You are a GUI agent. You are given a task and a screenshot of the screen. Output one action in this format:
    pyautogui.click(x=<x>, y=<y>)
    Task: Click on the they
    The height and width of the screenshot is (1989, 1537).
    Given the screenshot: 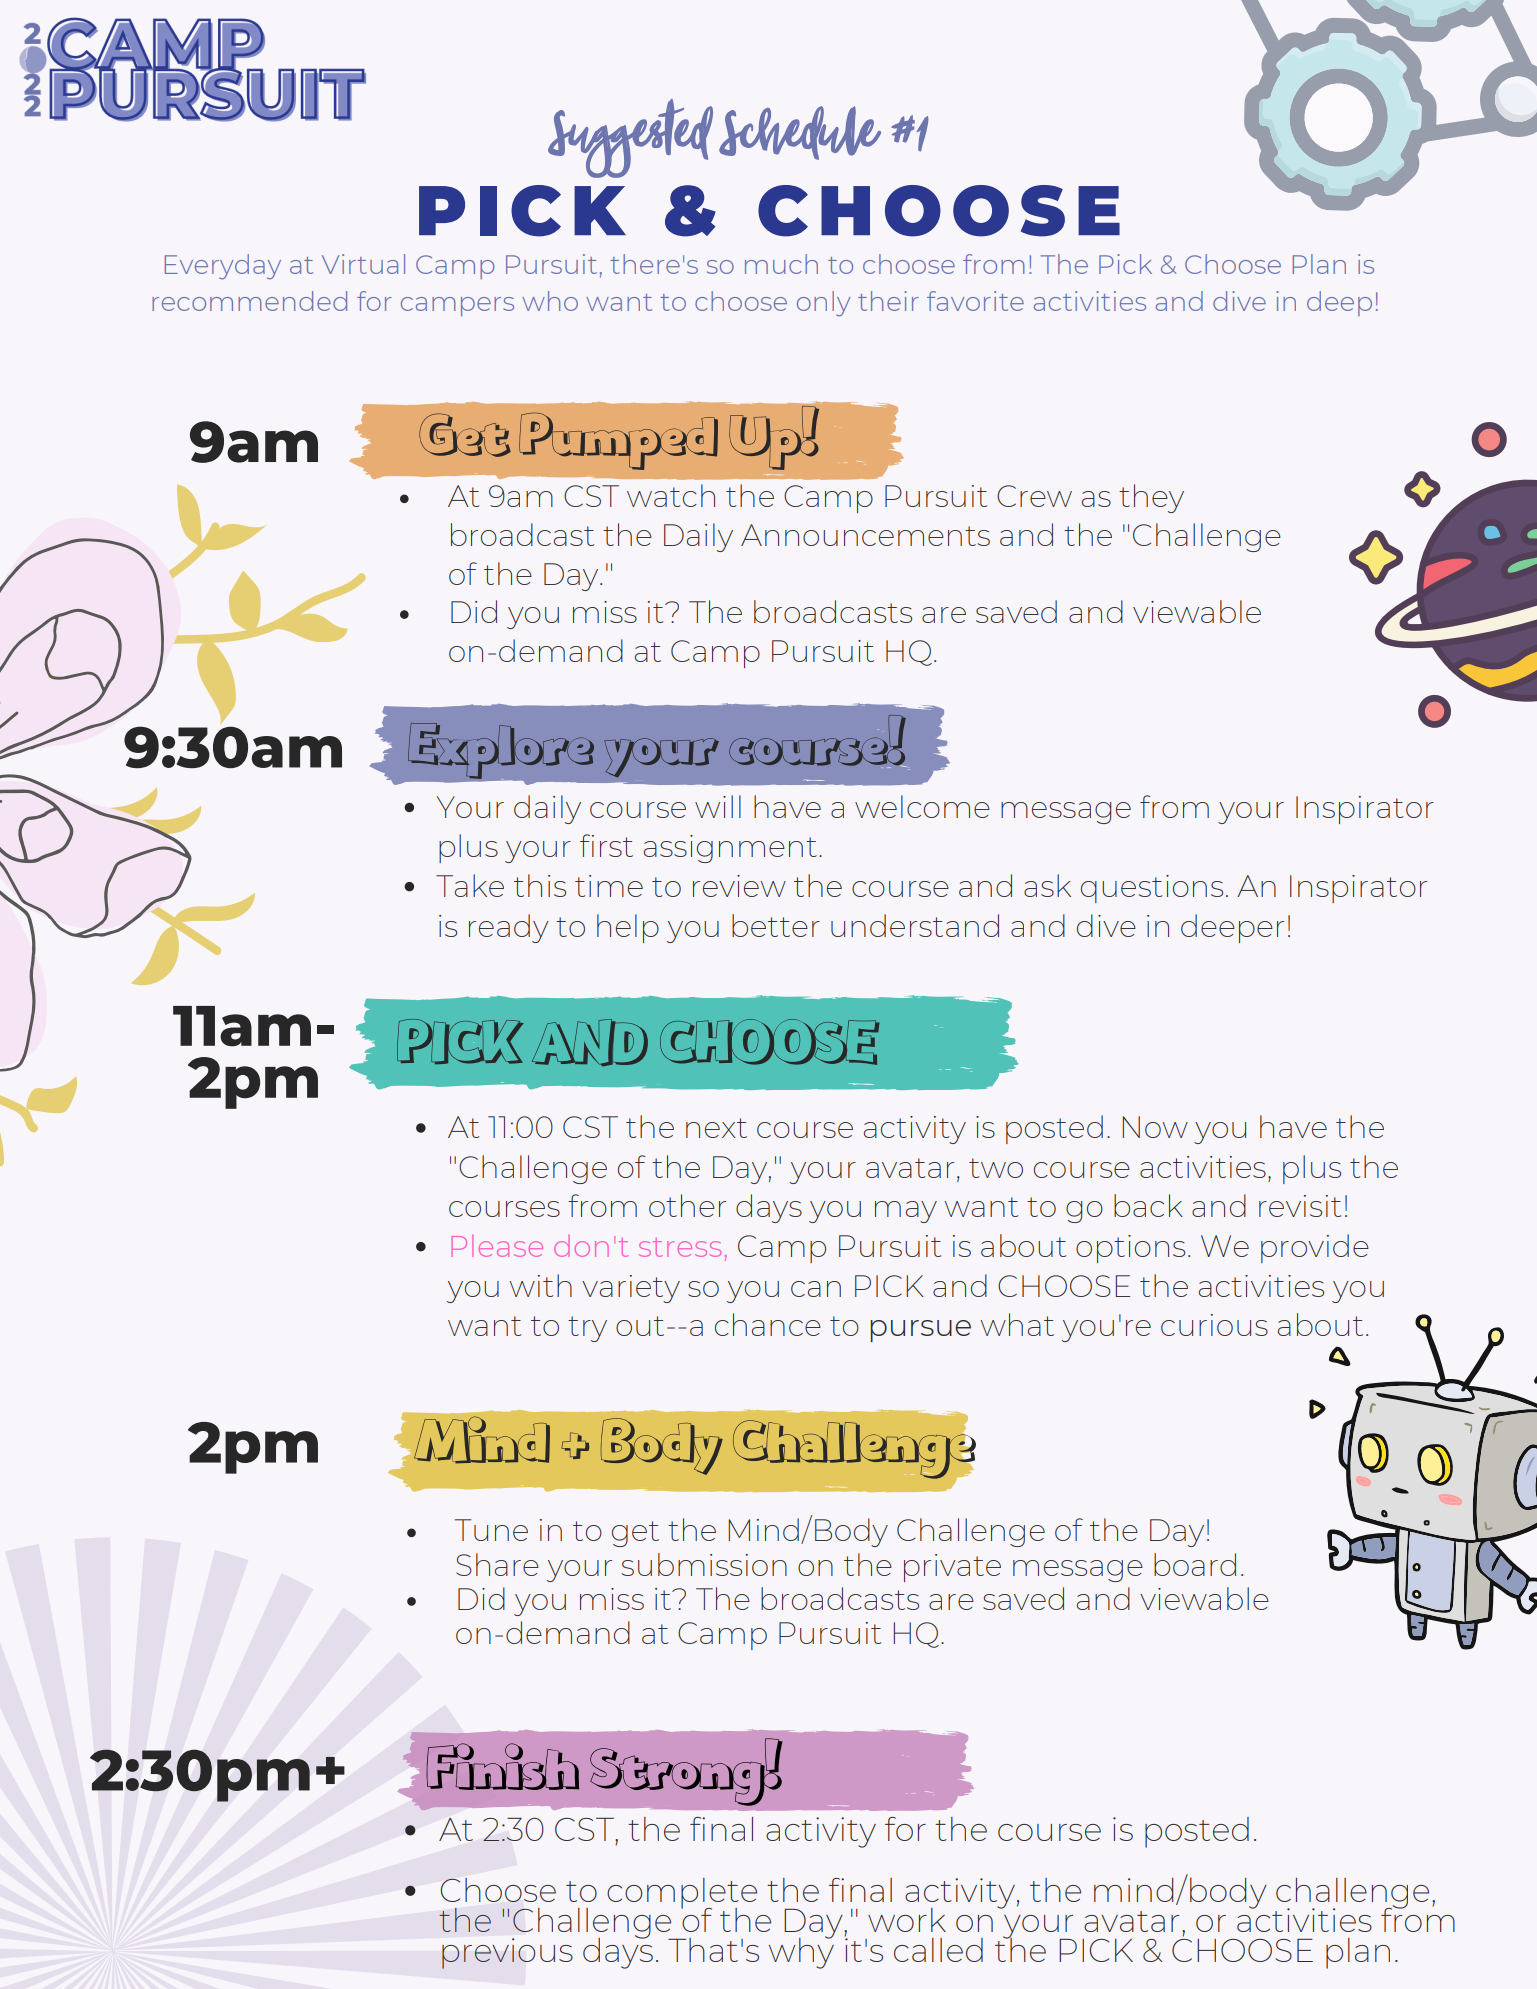 What is the action you would take?
    pyautogui.click(x=1151, y=498)
